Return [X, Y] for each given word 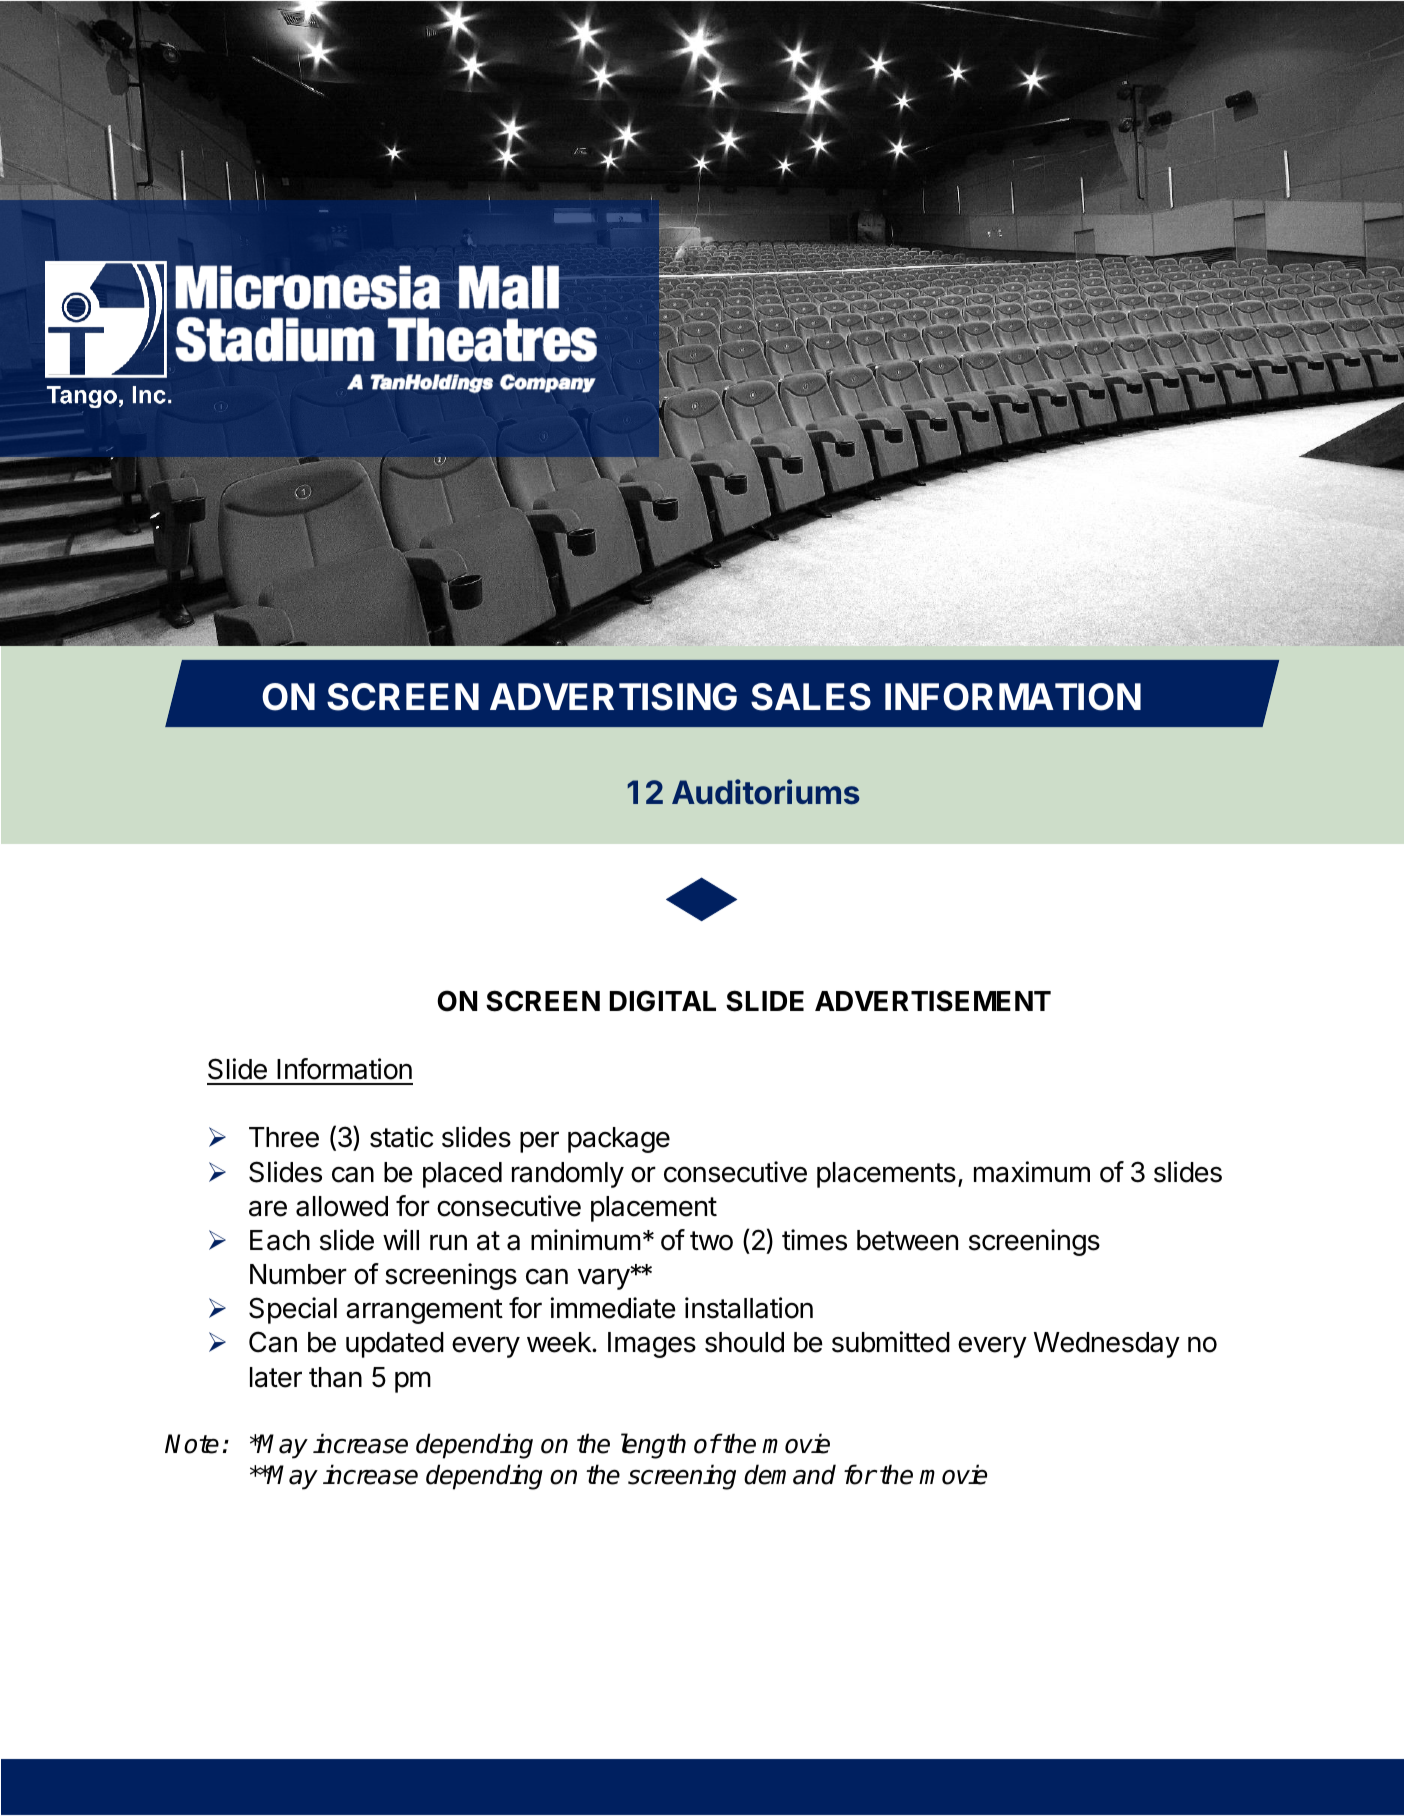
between [907, 1240]
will [401, 1239]
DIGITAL [663, 1001]
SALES [811, 697]
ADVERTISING [613, 697]
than [335, 1377]
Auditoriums [766, 792]
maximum [1032, 1172]
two [711, 1241]
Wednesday [1107, 1345]
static [401, 1137]
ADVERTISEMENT [933, 1001]
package [619, 1140]
